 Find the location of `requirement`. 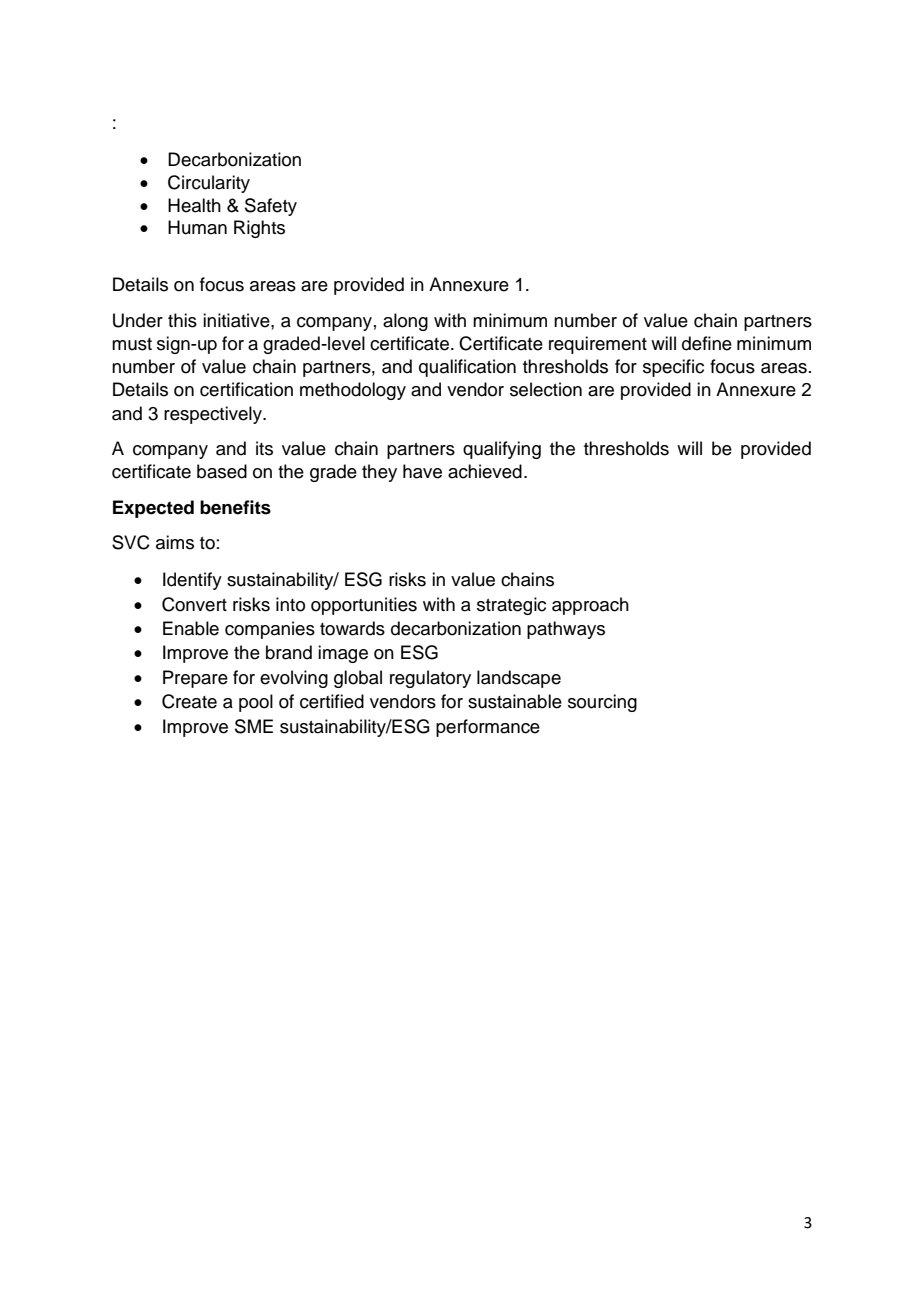

requirement is located at coordinates (598, 345).
